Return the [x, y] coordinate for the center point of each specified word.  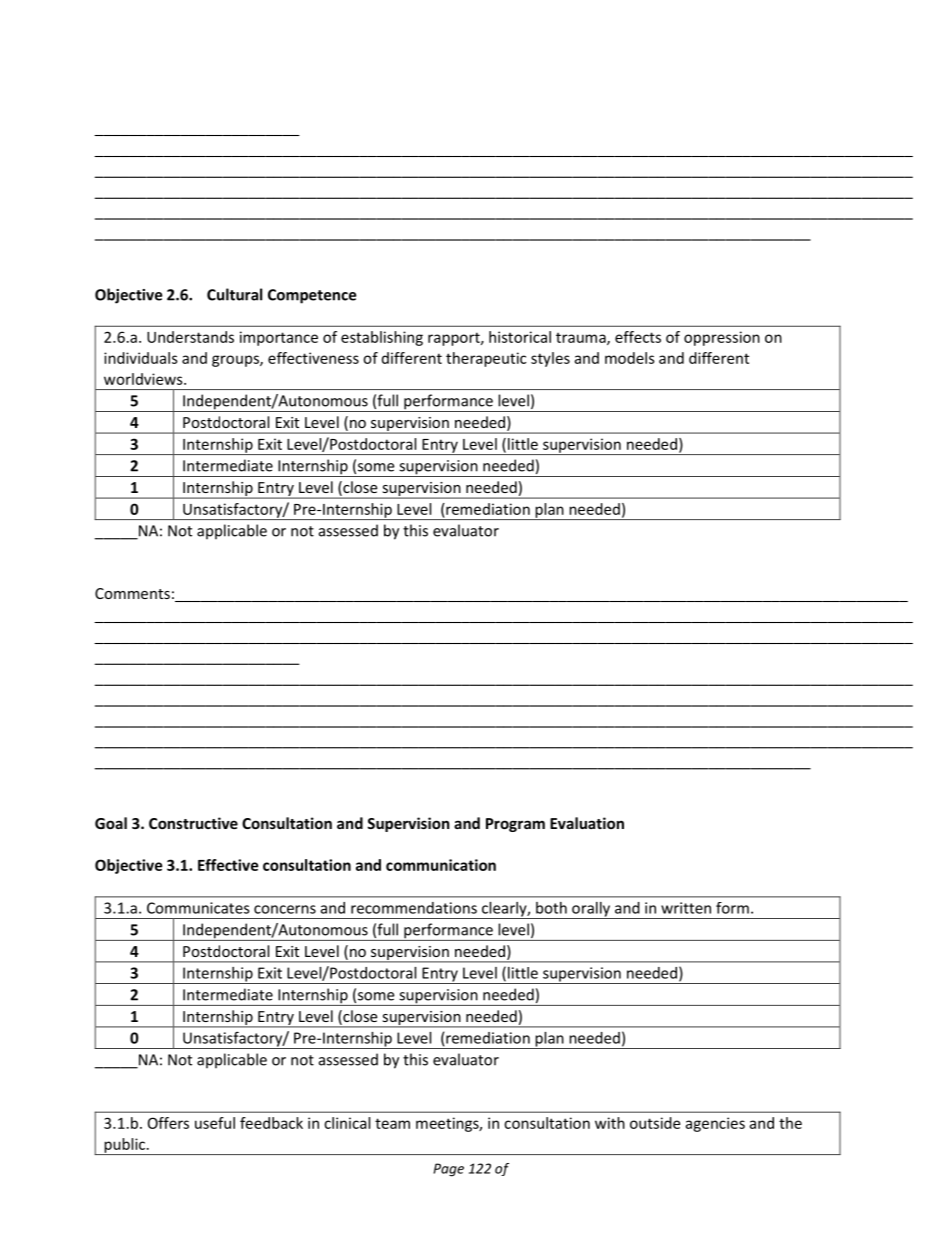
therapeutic [486, 359]
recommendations [414, 908]
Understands [190, 337]
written [686, 908]
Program [515, 825]
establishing [382, 338]
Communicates [198, 908]
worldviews [144, 379]
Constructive [193, 823]
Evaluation [587, 823]
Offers [168, 1123]
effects [638, 337]
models [630, 358]
